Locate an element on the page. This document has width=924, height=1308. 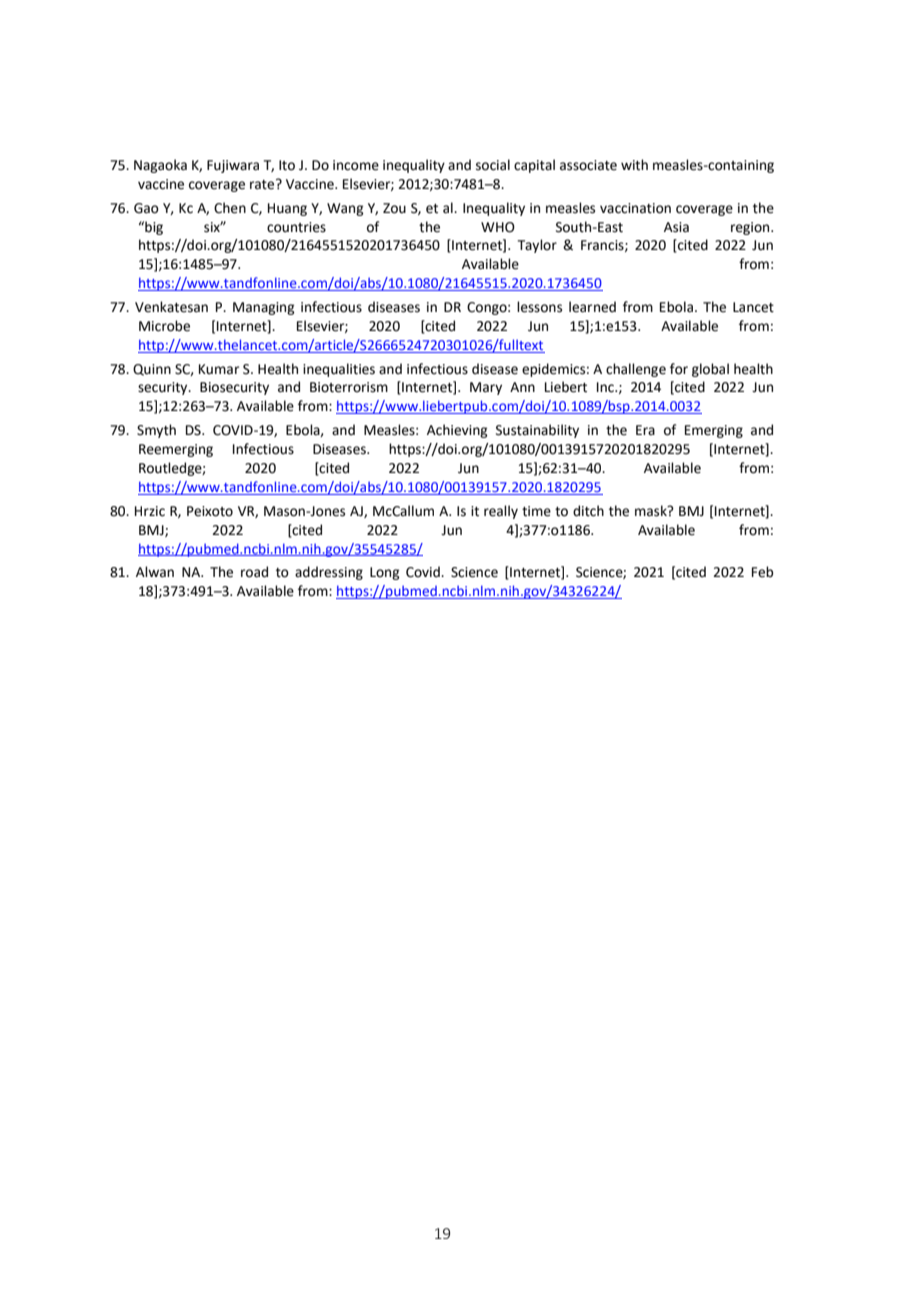
for is located at coordinates (679, 369).
